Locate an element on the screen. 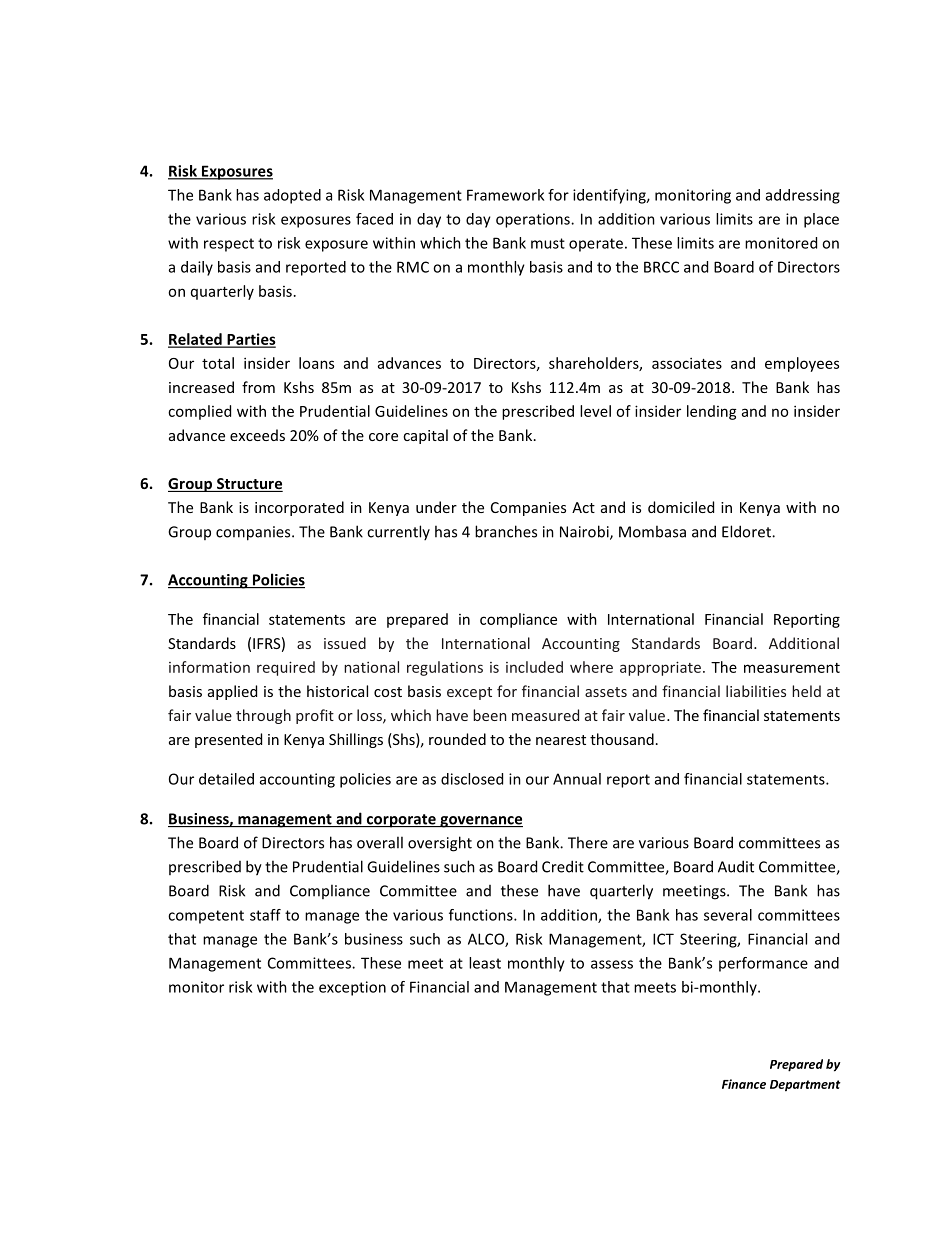 The height and width of the screenshot is (1233, 952). included is located at coordinates (534, 667).
